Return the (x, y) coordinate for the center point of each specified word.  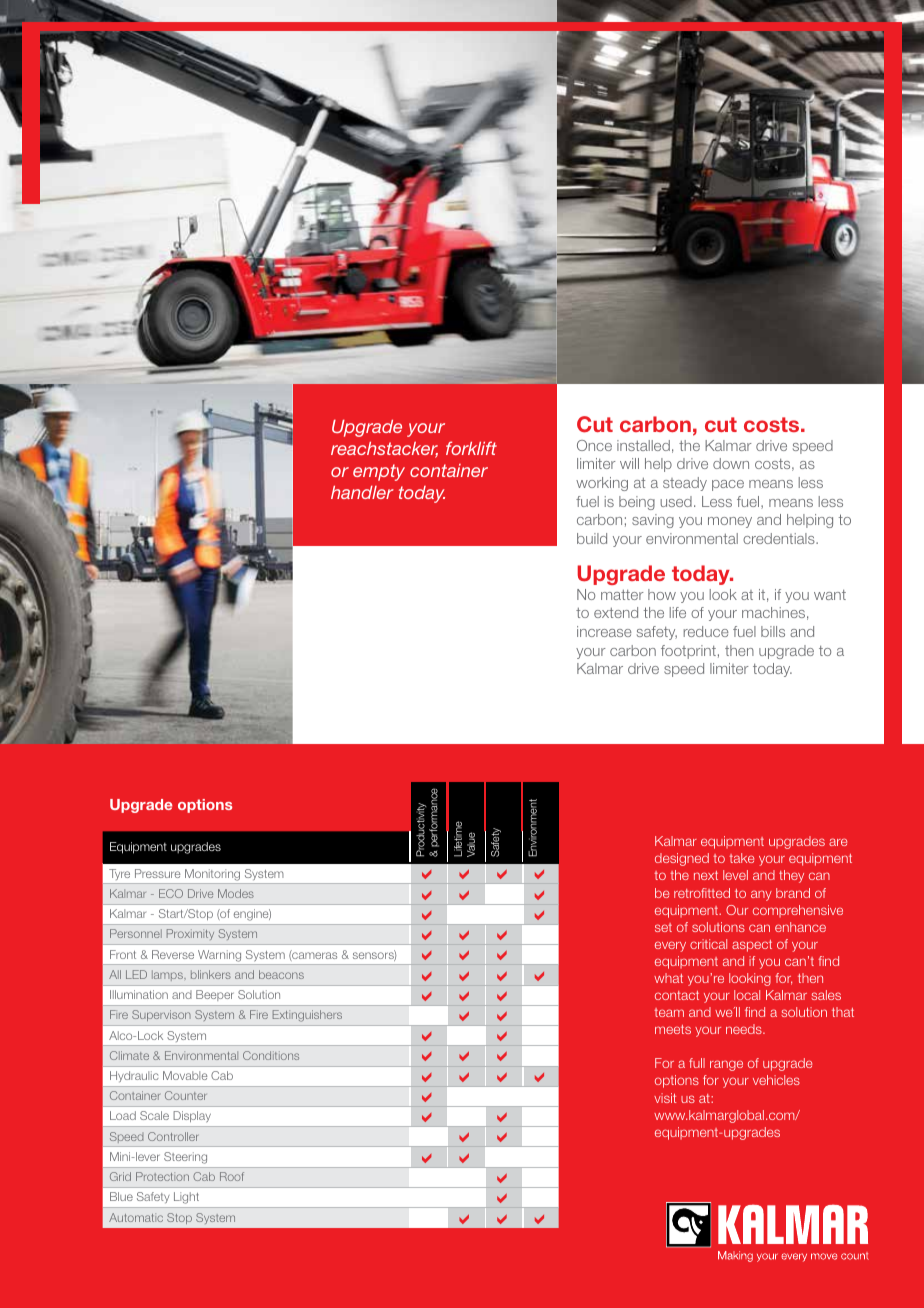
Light (186, 1198)
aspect (752, 946)
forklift (471, 448)
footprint (688, 652)
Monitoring (212, 875)
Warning (219, 956)
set (663, 927)
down (731, 463)
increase (604, 631)
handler (362, 492)
